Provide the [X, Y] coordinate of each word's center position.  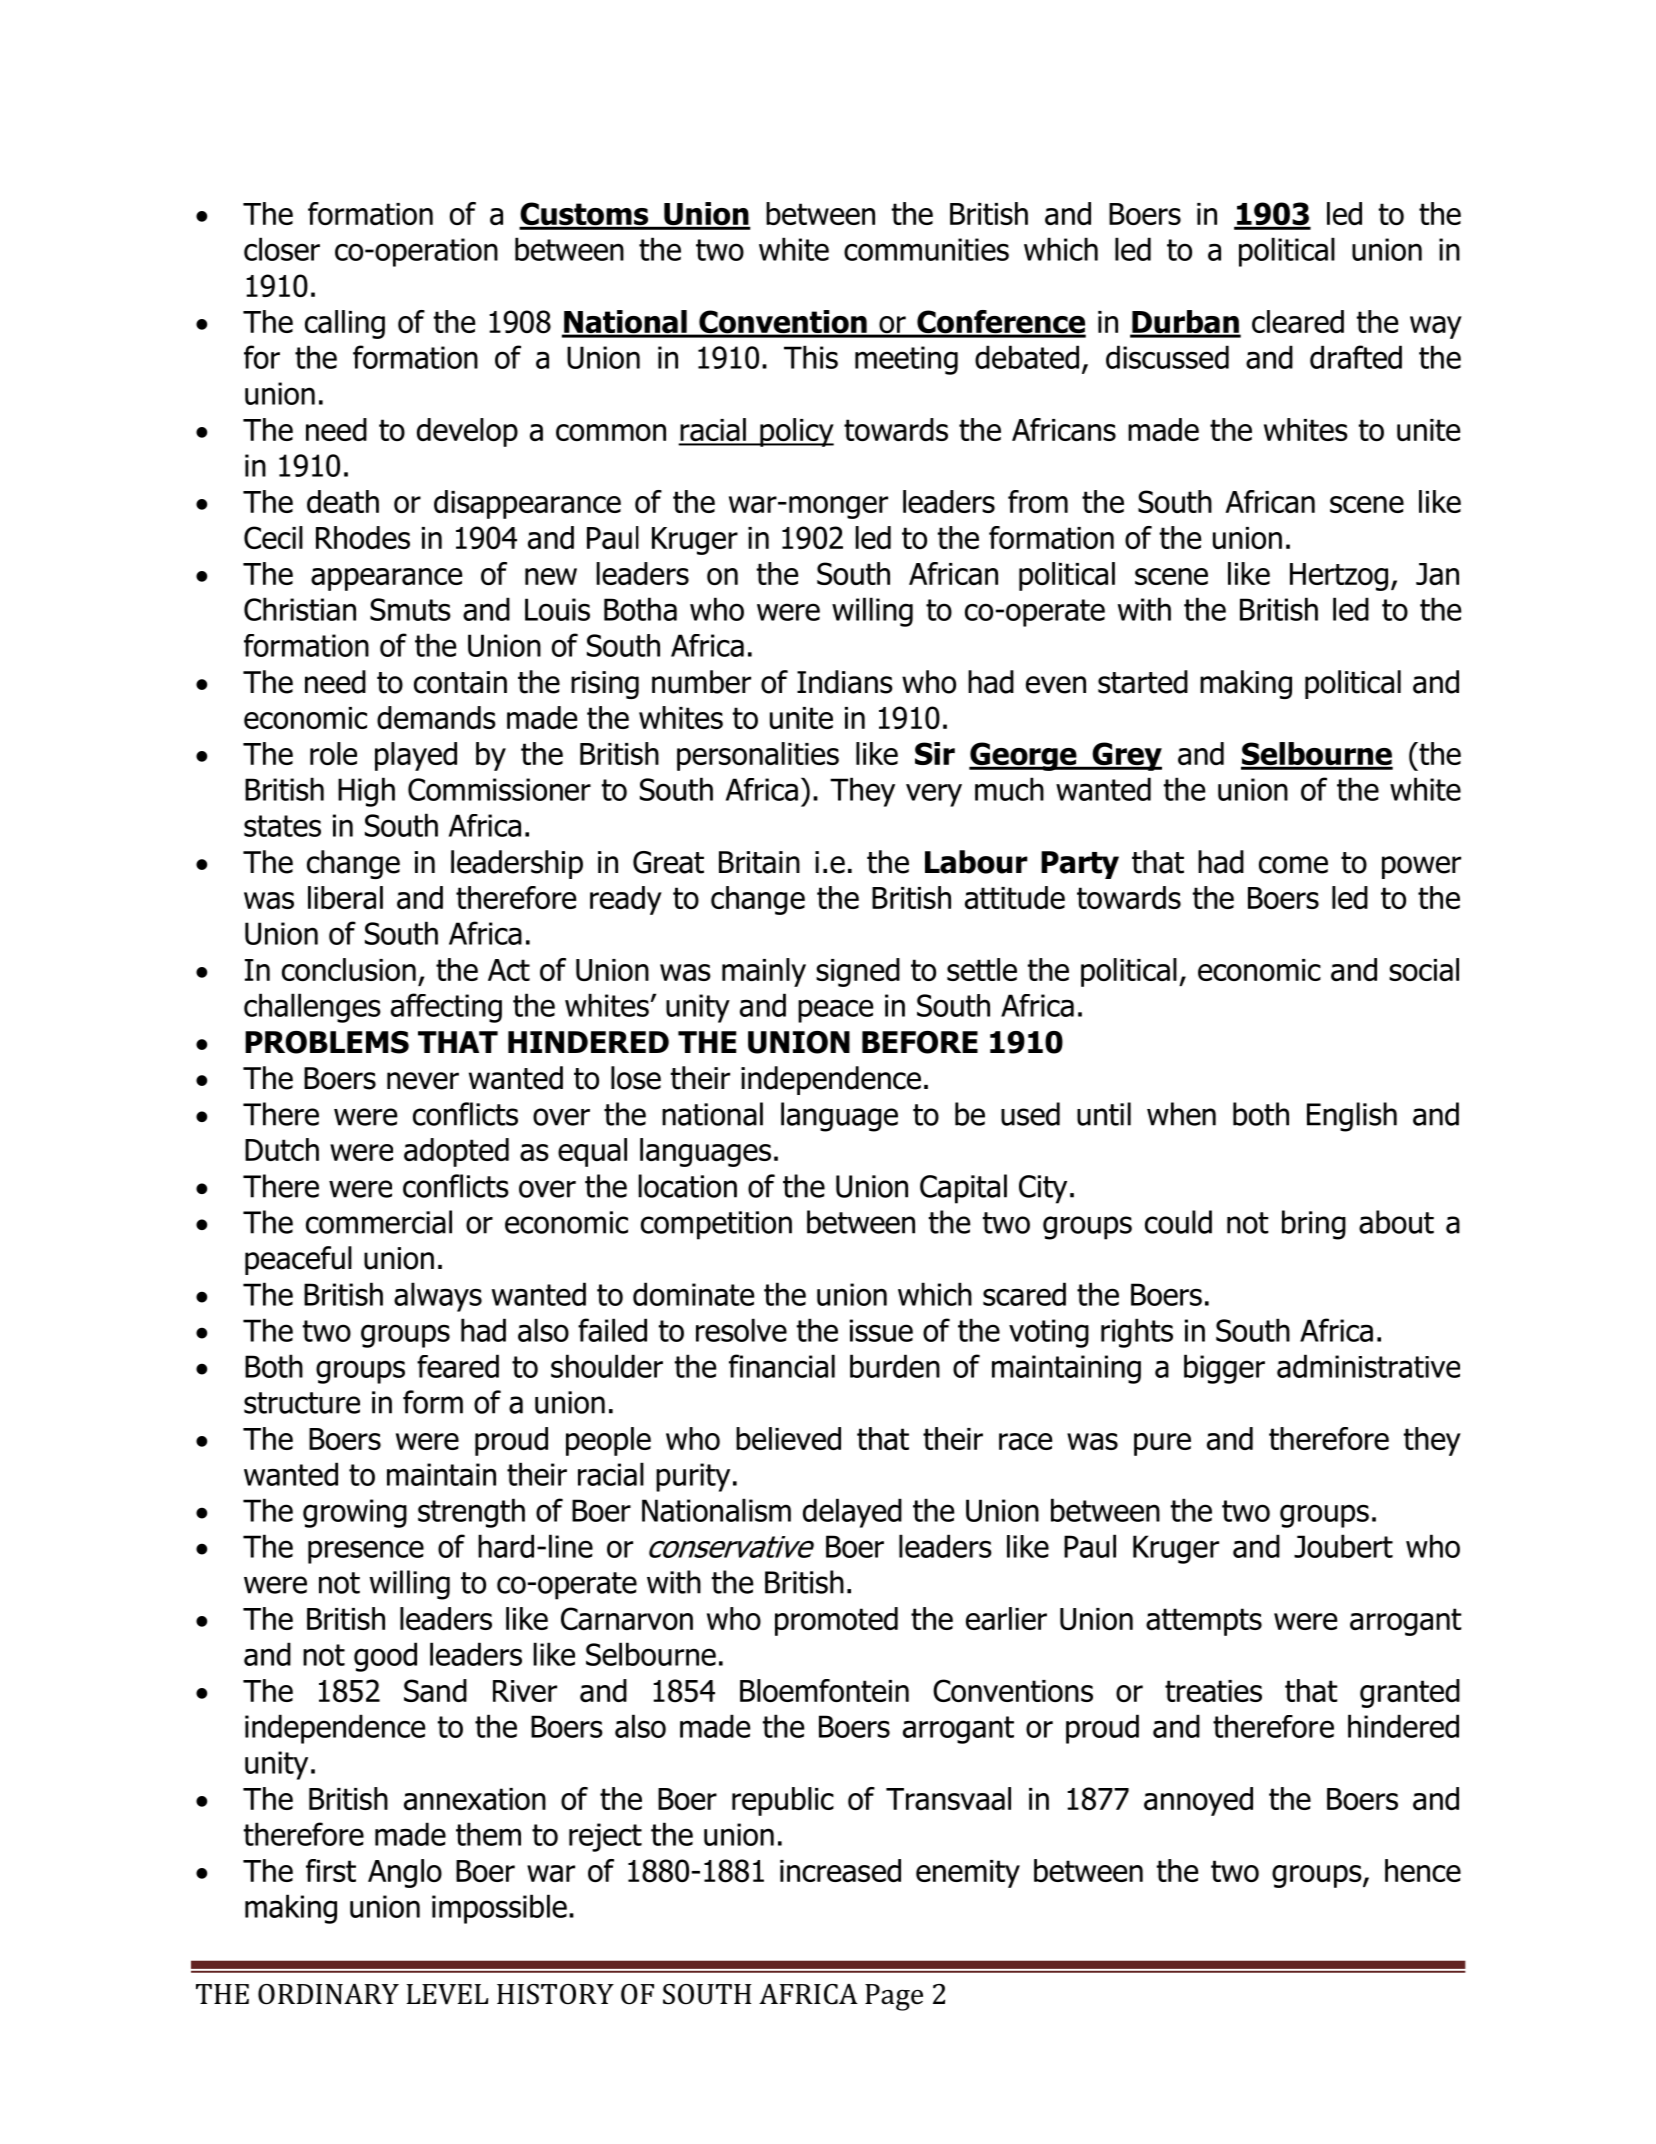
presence [366, 1552]
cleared [1298, 321]
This [811, 357]
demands [436, 717]
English [1352, 1117]
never [423, 1081]
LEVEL [447, 1994]
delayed [852, 1513]
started [1143, 682]
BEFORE [920, 1042]
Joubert [1343, 1546]
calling [345, 324]
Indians [845, 682]
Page [894, 1997]
